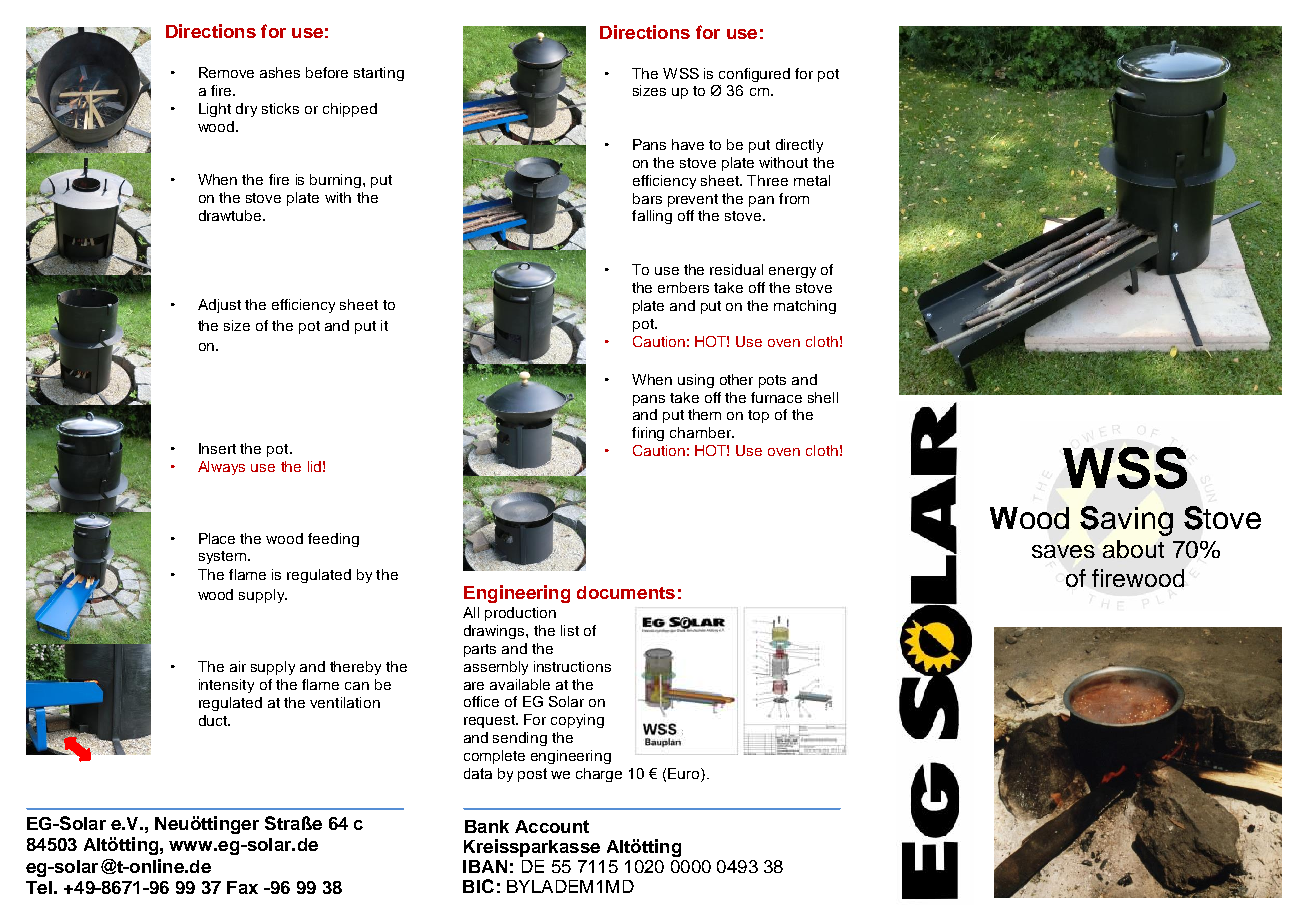 The height and width of the screenshot is (924, 1308). What do you see at coordinates (219, 306) in the screenshot?
I see `Adjust` at bounding box center [219, 306].
